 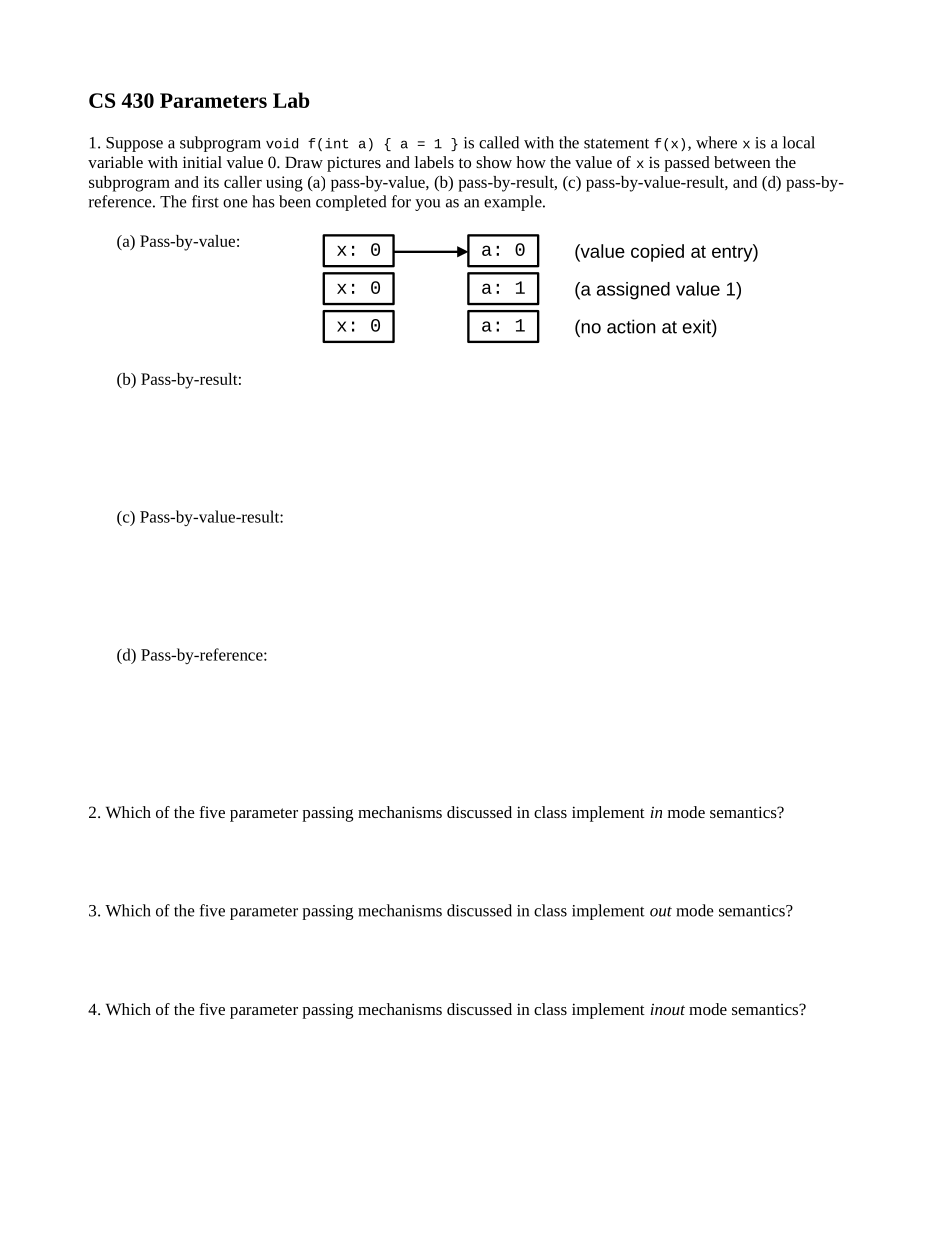 I want to click on initial, so click(x=202, y=162).
